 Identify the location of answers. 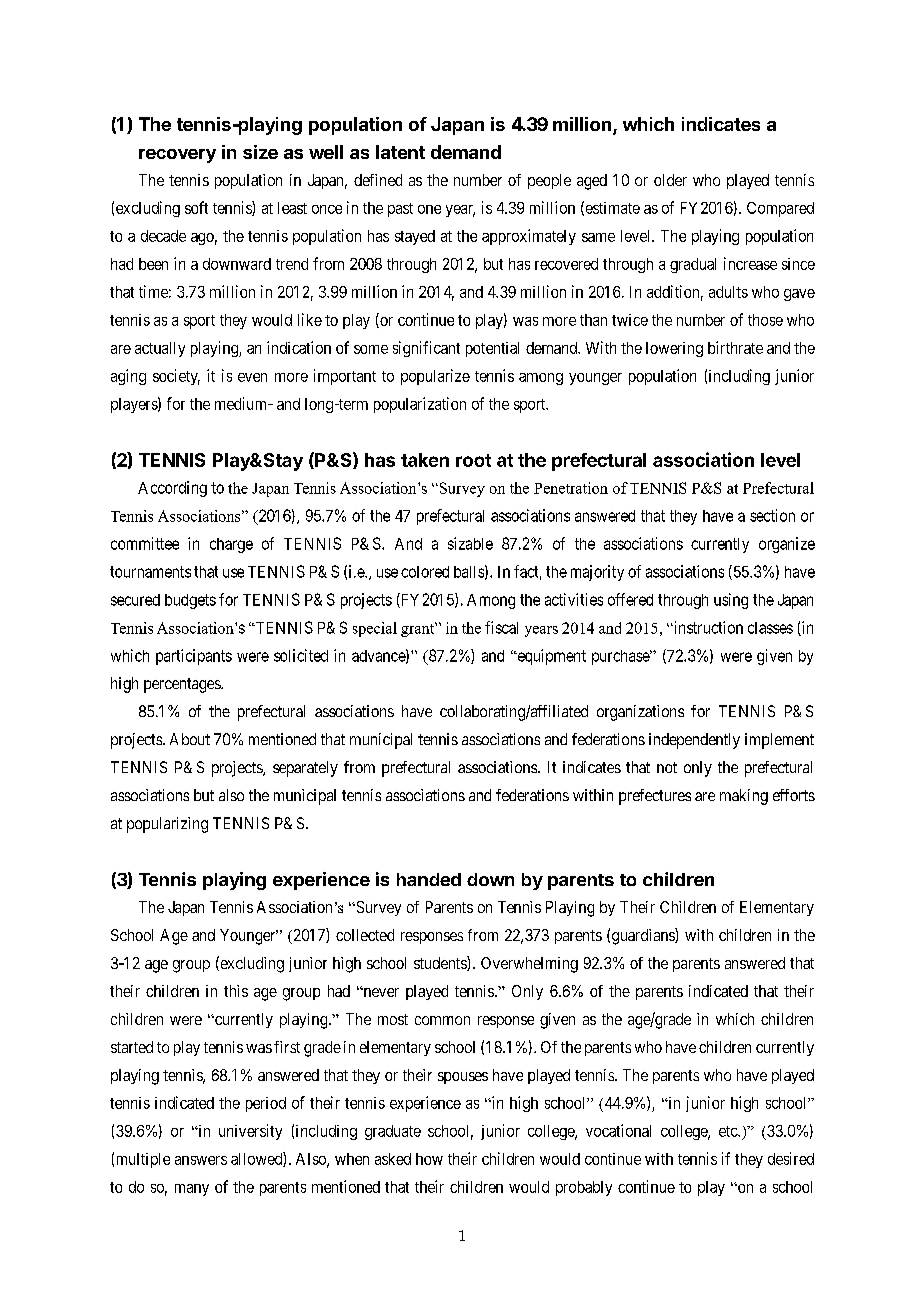
(201, 1160).
